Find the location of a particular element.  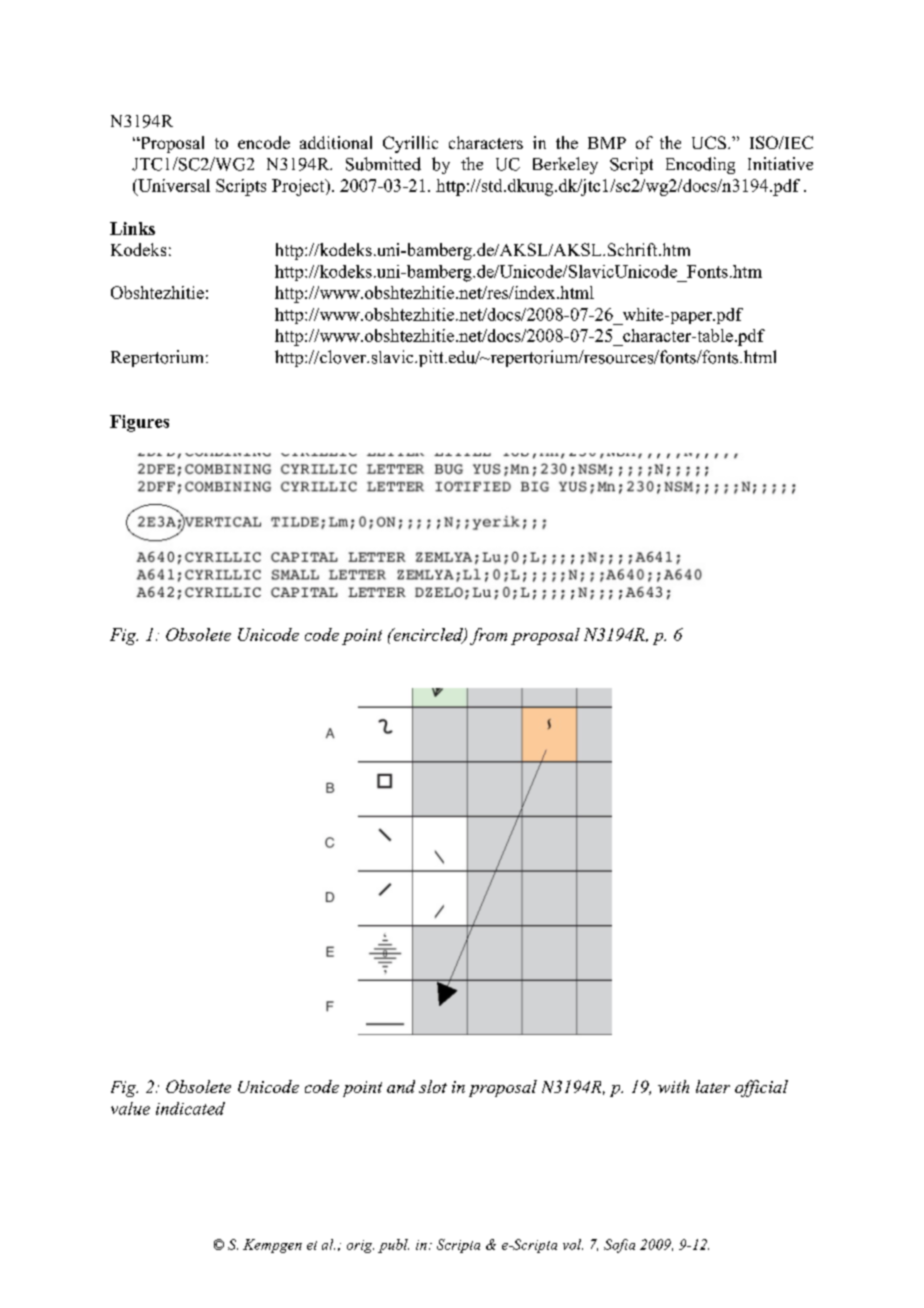

Universal is located at coordinates (173, 187).
